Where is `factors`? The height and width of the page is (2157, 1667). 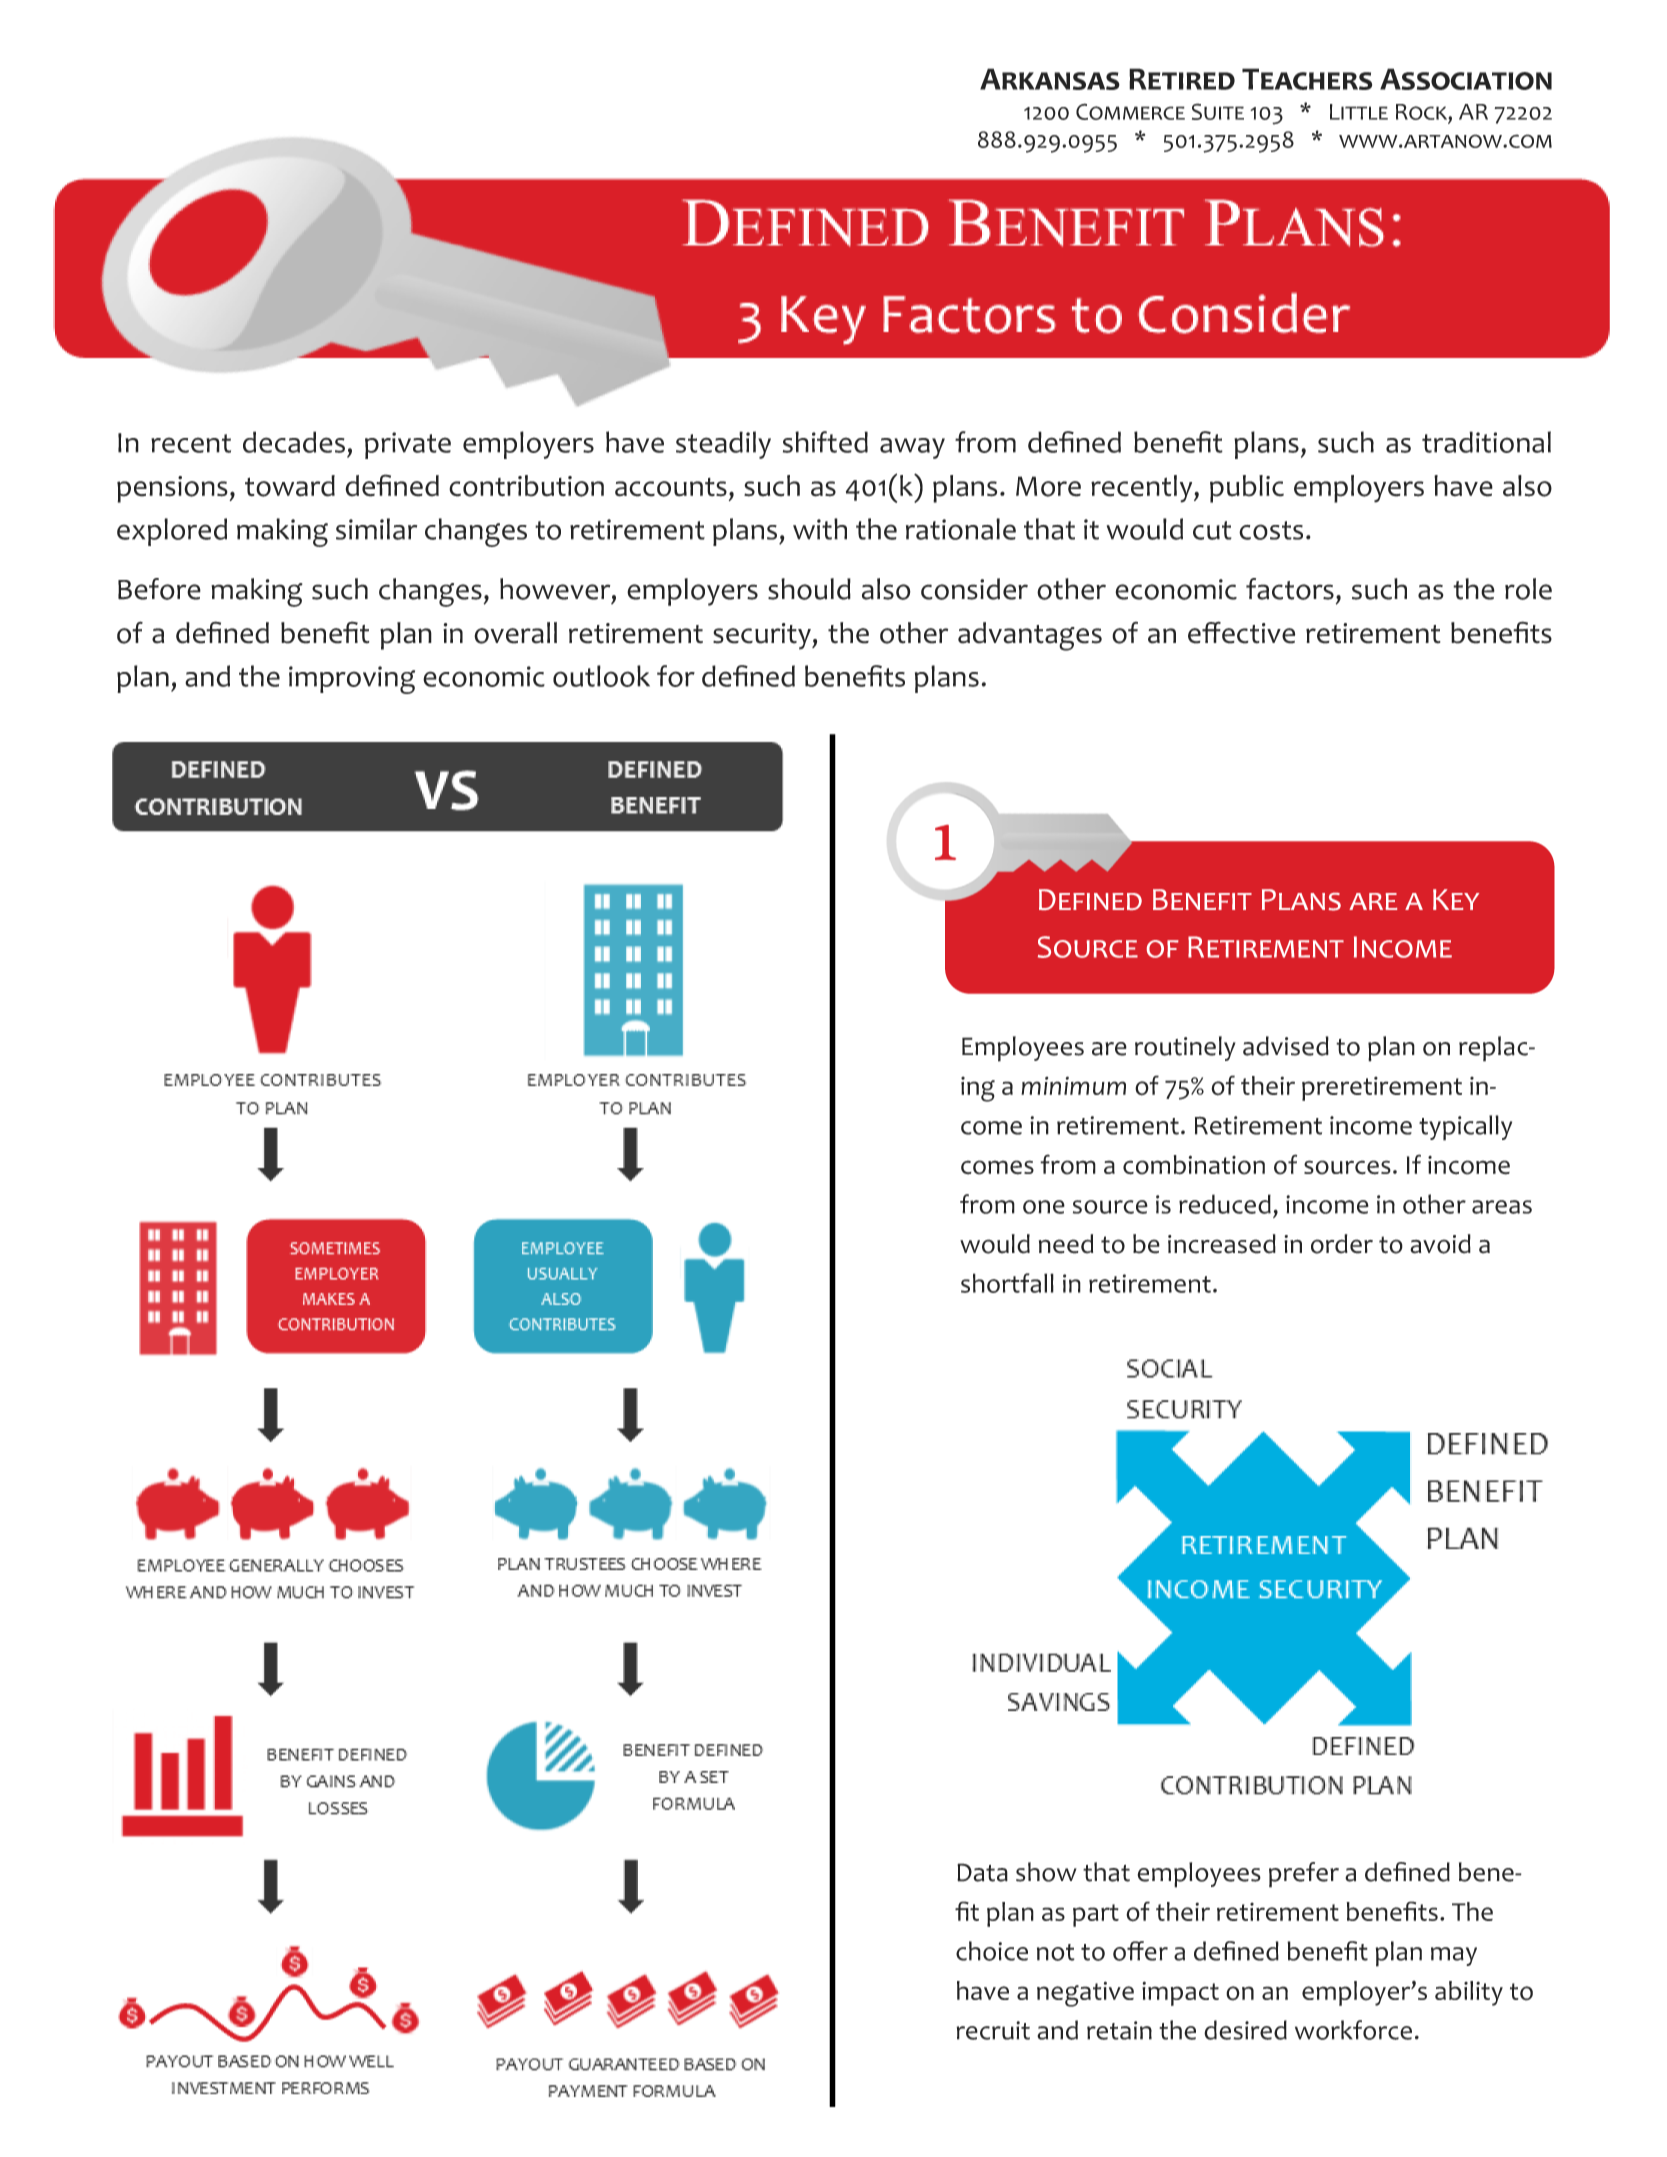
factors is located at coordinates (1290, 589).
